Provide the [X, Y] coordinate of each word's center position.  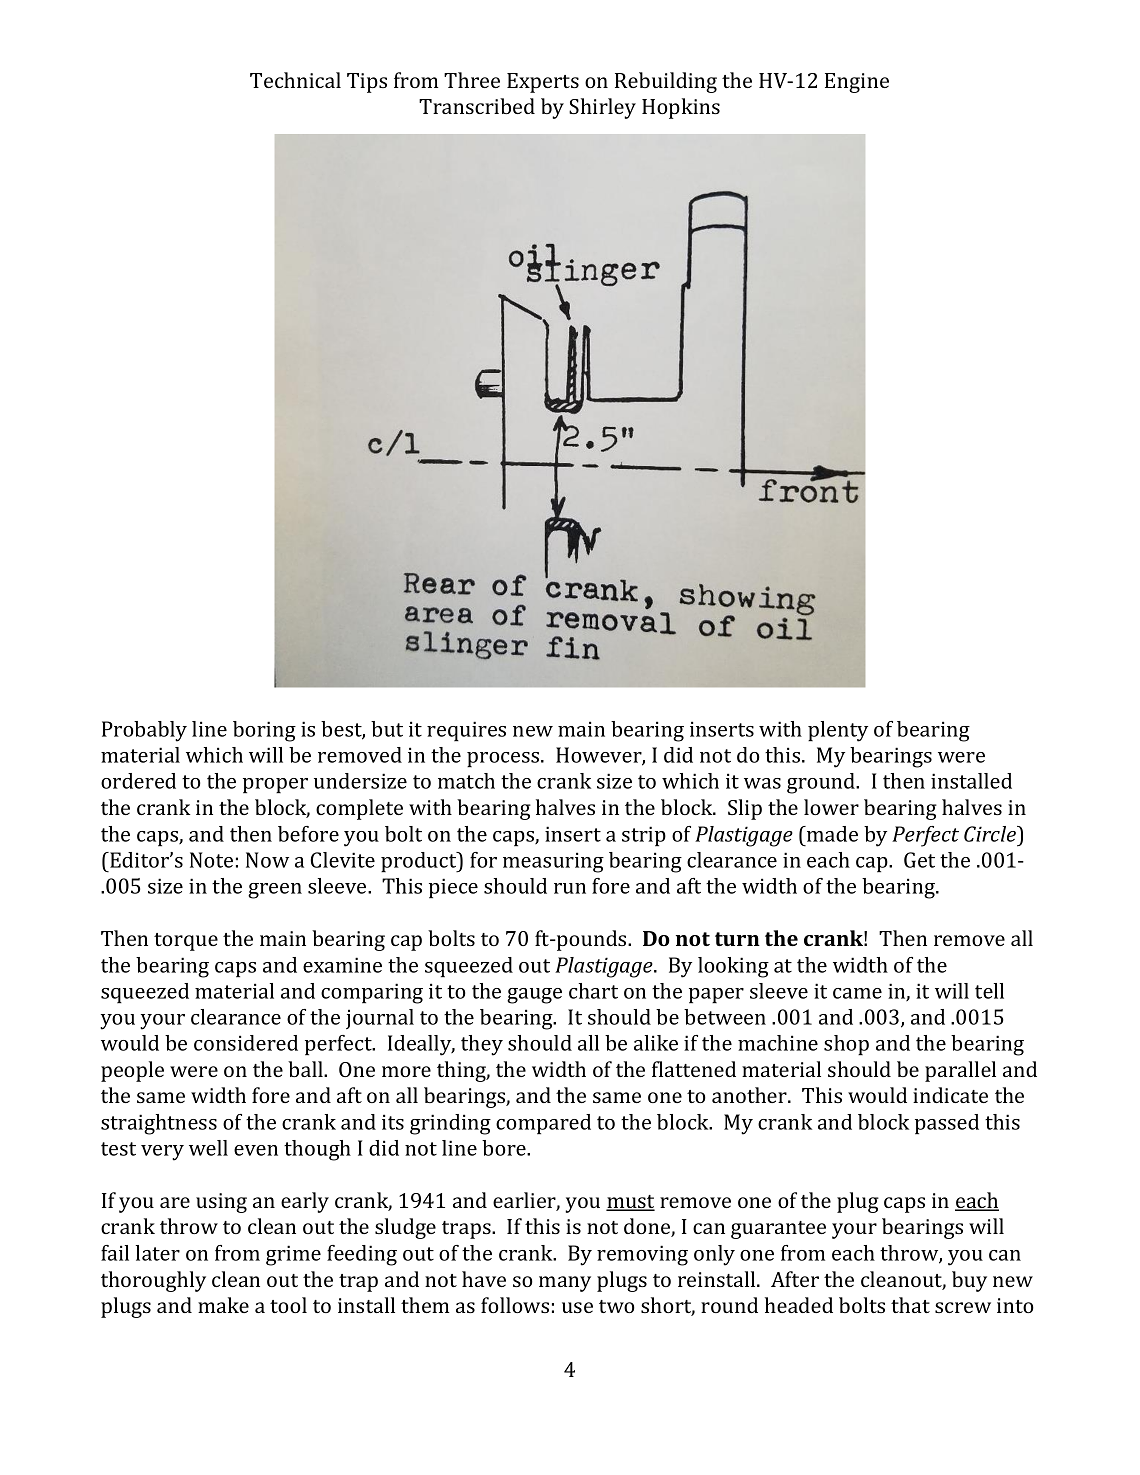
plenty [838, 731]
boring [264, 731]
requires [466, 731]
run [570, 888]
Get [919, 860]
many [565, 1284]
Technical [295, 80]
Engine [857, 83]
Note [211, 860]
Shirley [602, 108]
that [910, 1305]
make [223, 1305]
